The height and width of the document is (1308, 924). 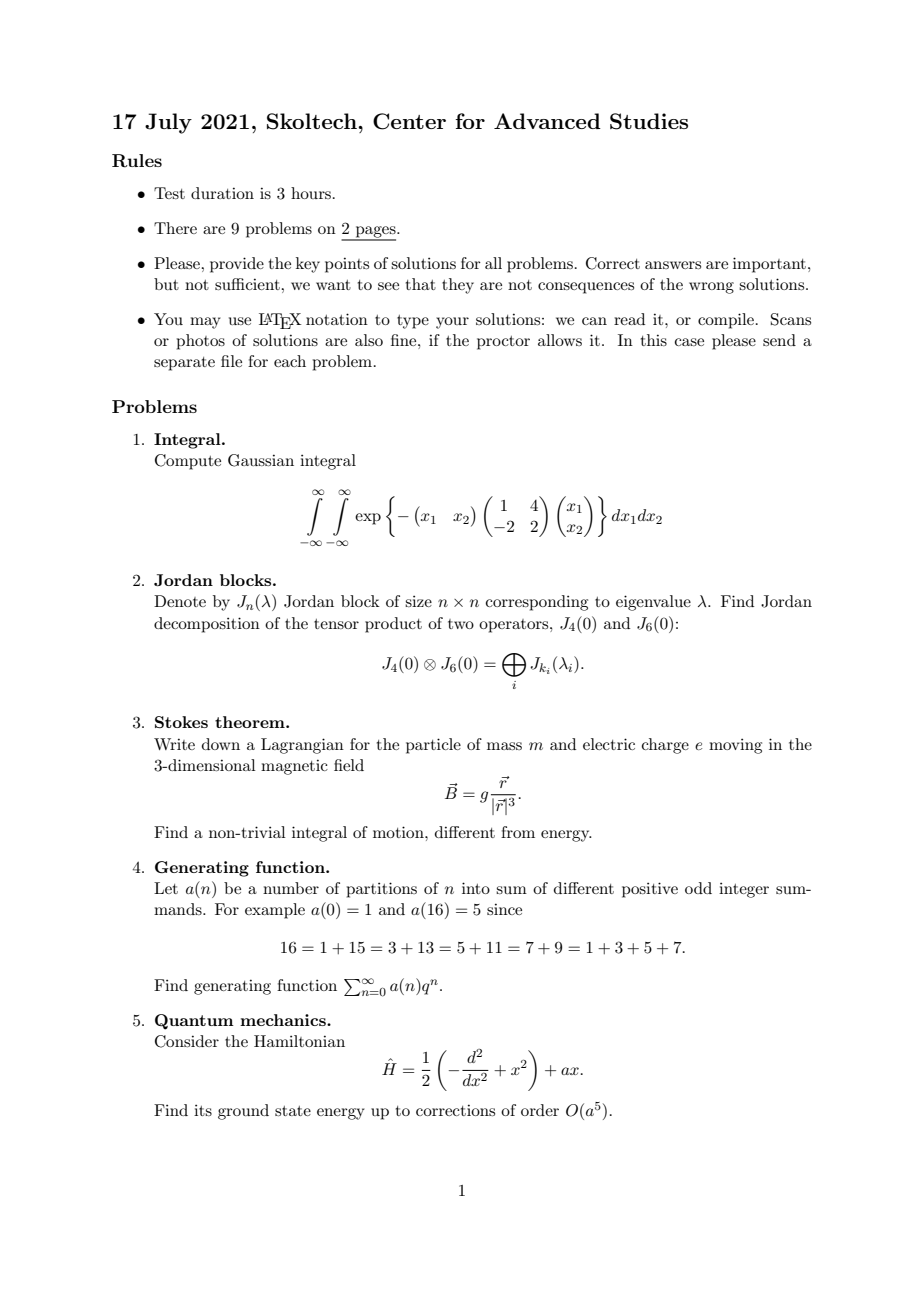 What do you see at coordinates (649, 121) in the document?
I see `Studies` at bounding box center [649, 121].
